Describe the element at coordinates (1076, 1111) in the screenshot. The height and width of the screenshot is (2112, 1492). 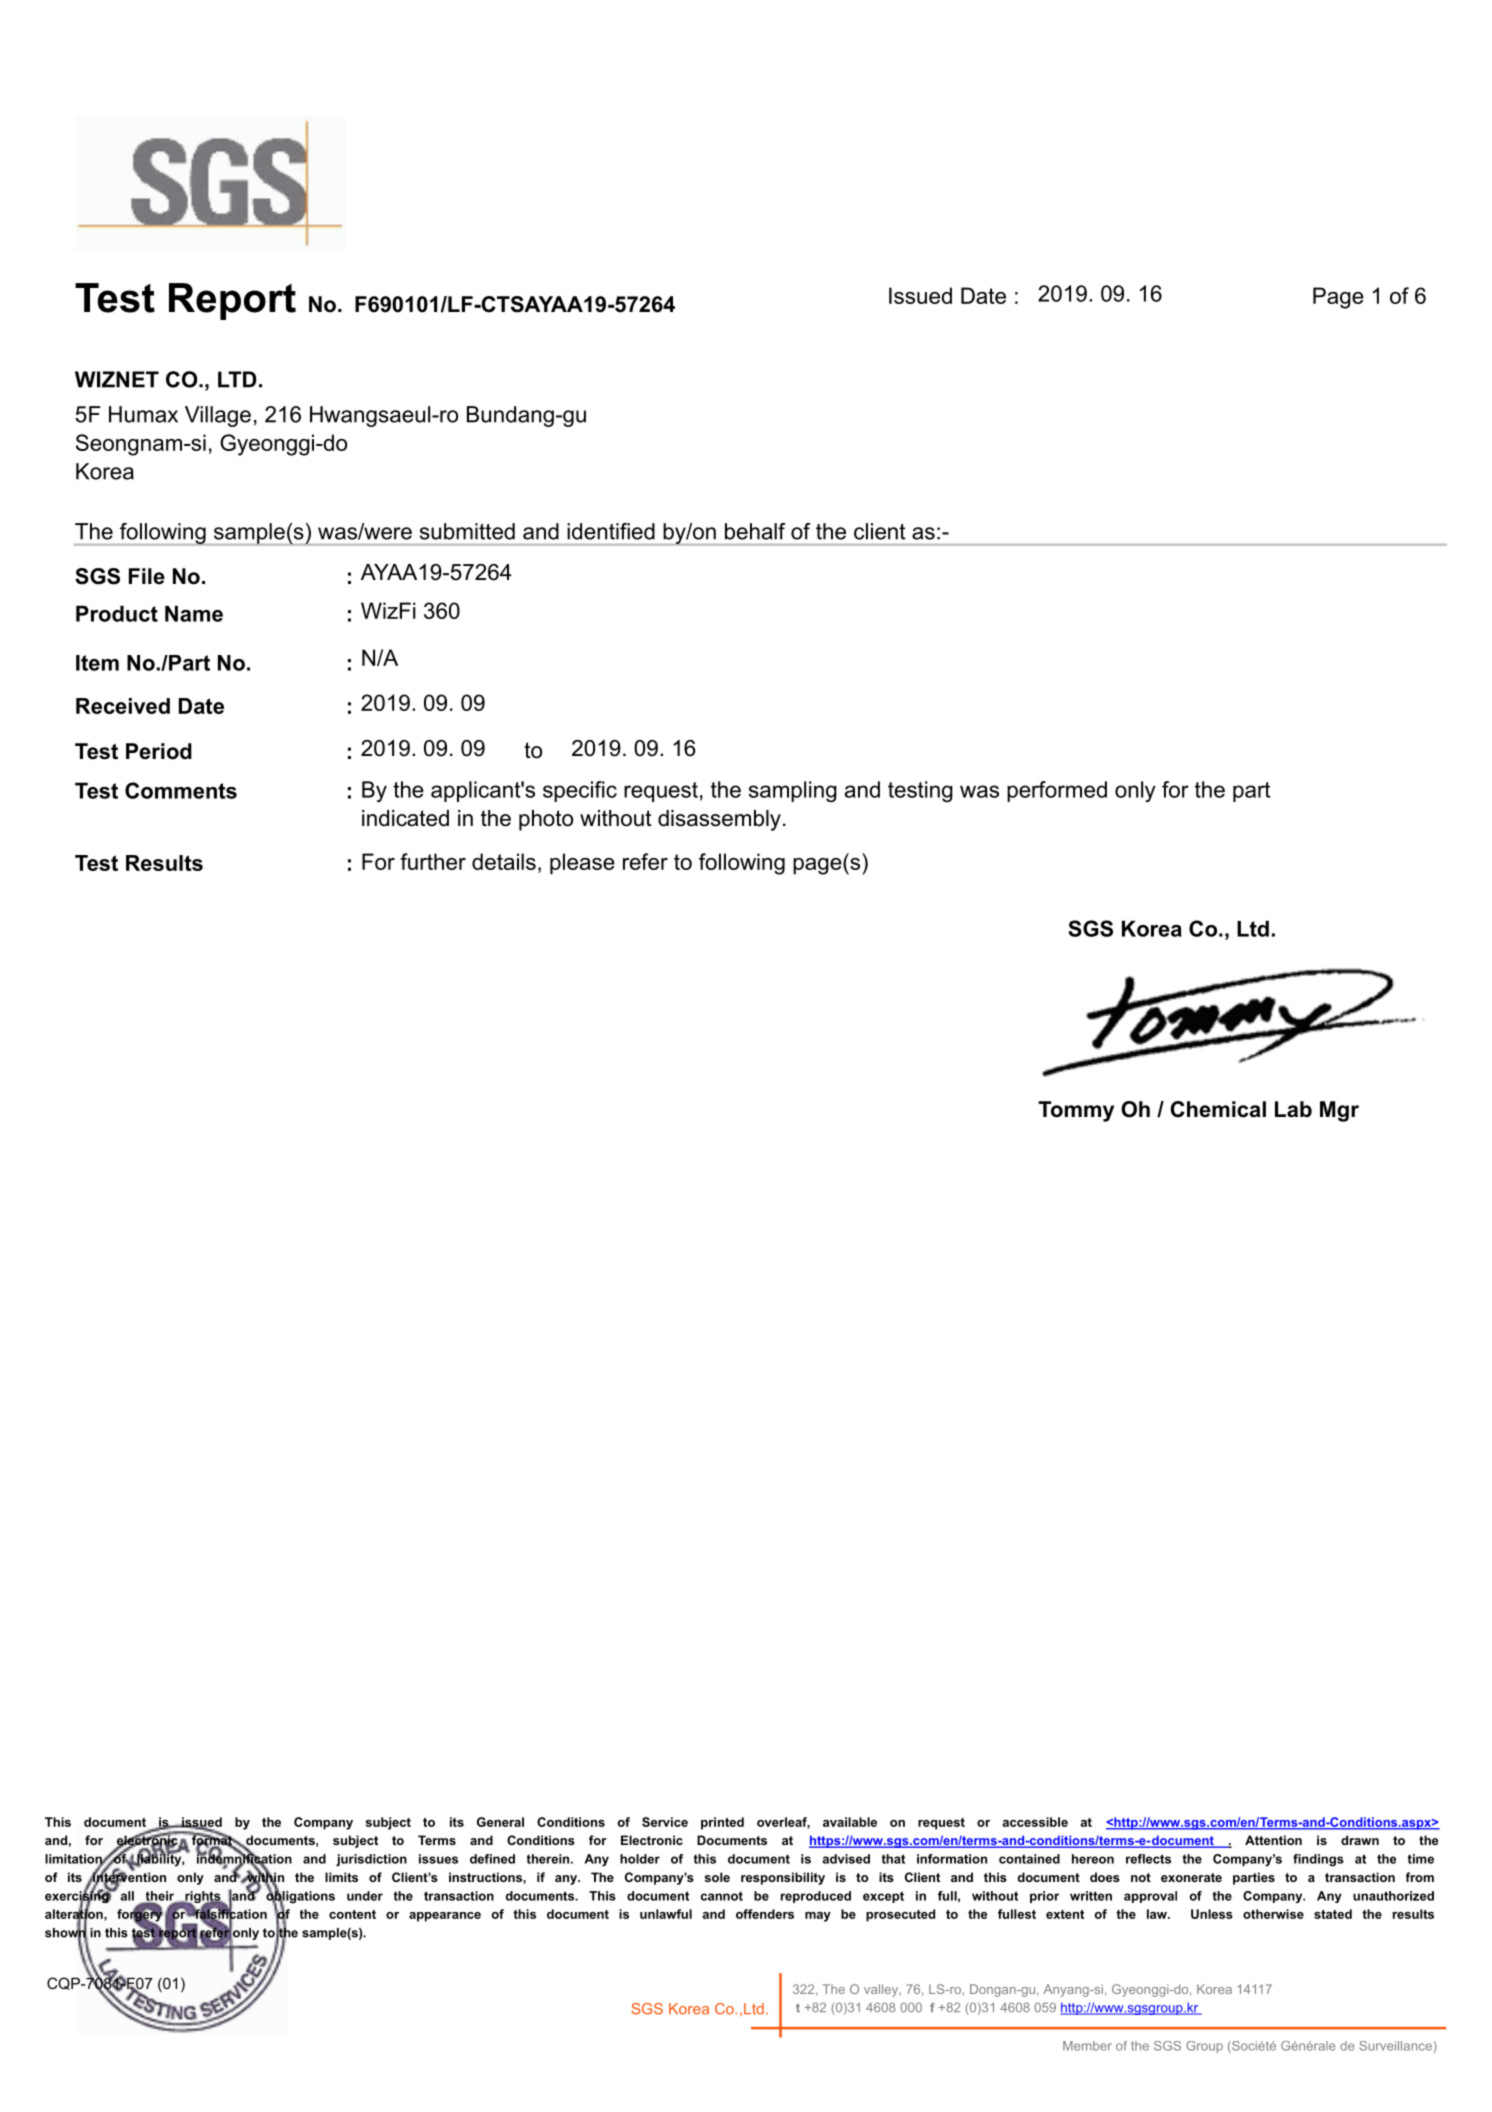
I see `Tommy` at that location.
